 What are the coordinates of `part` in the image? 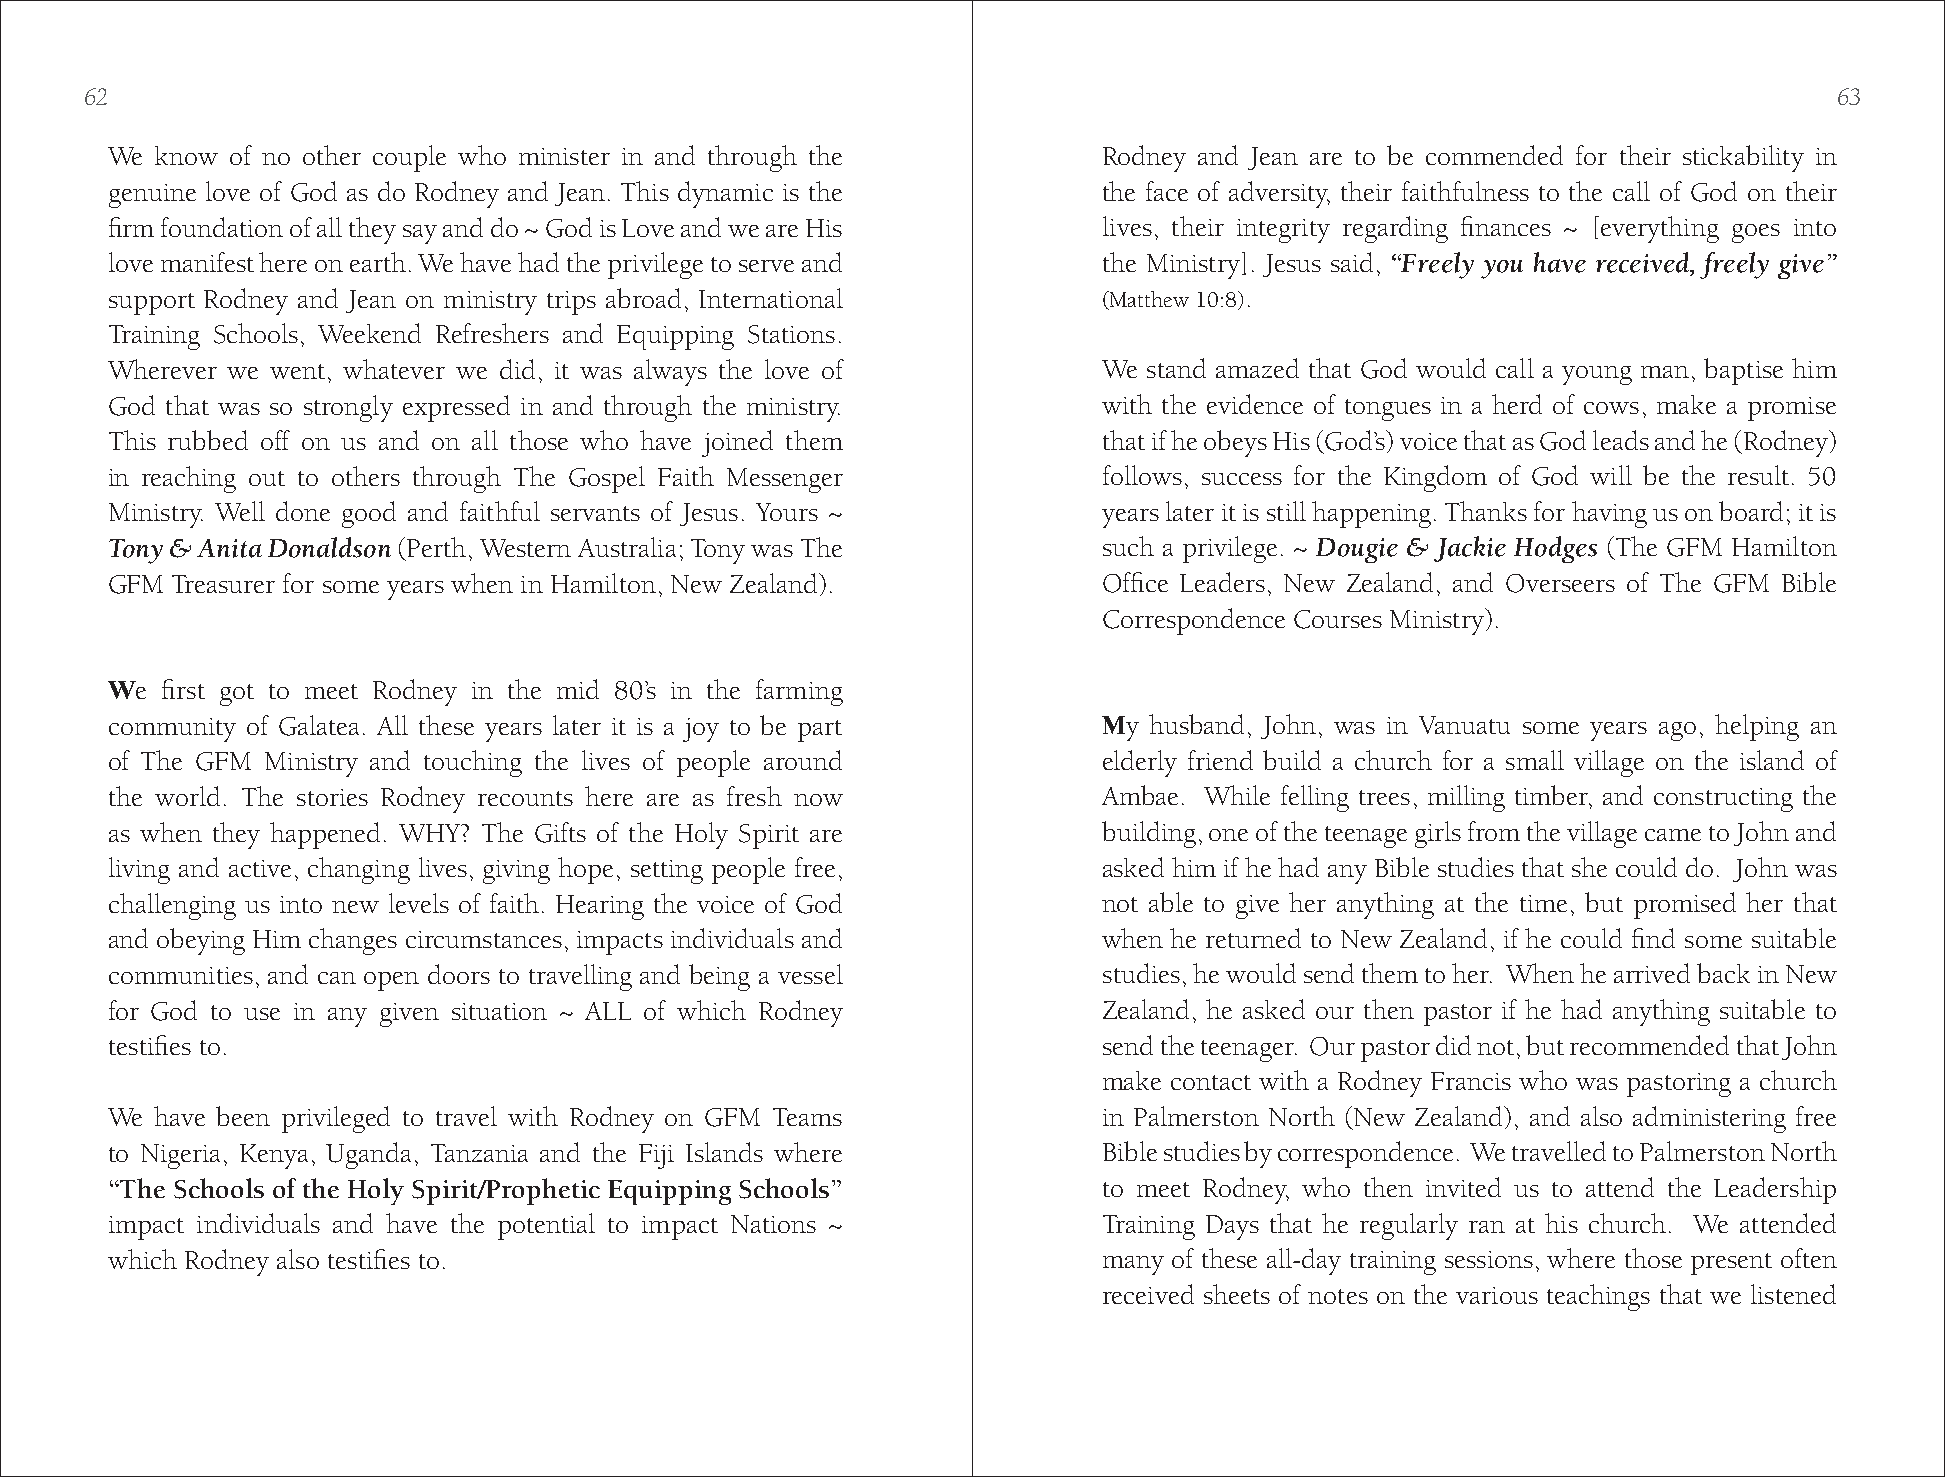 It's located at (820, 731).
